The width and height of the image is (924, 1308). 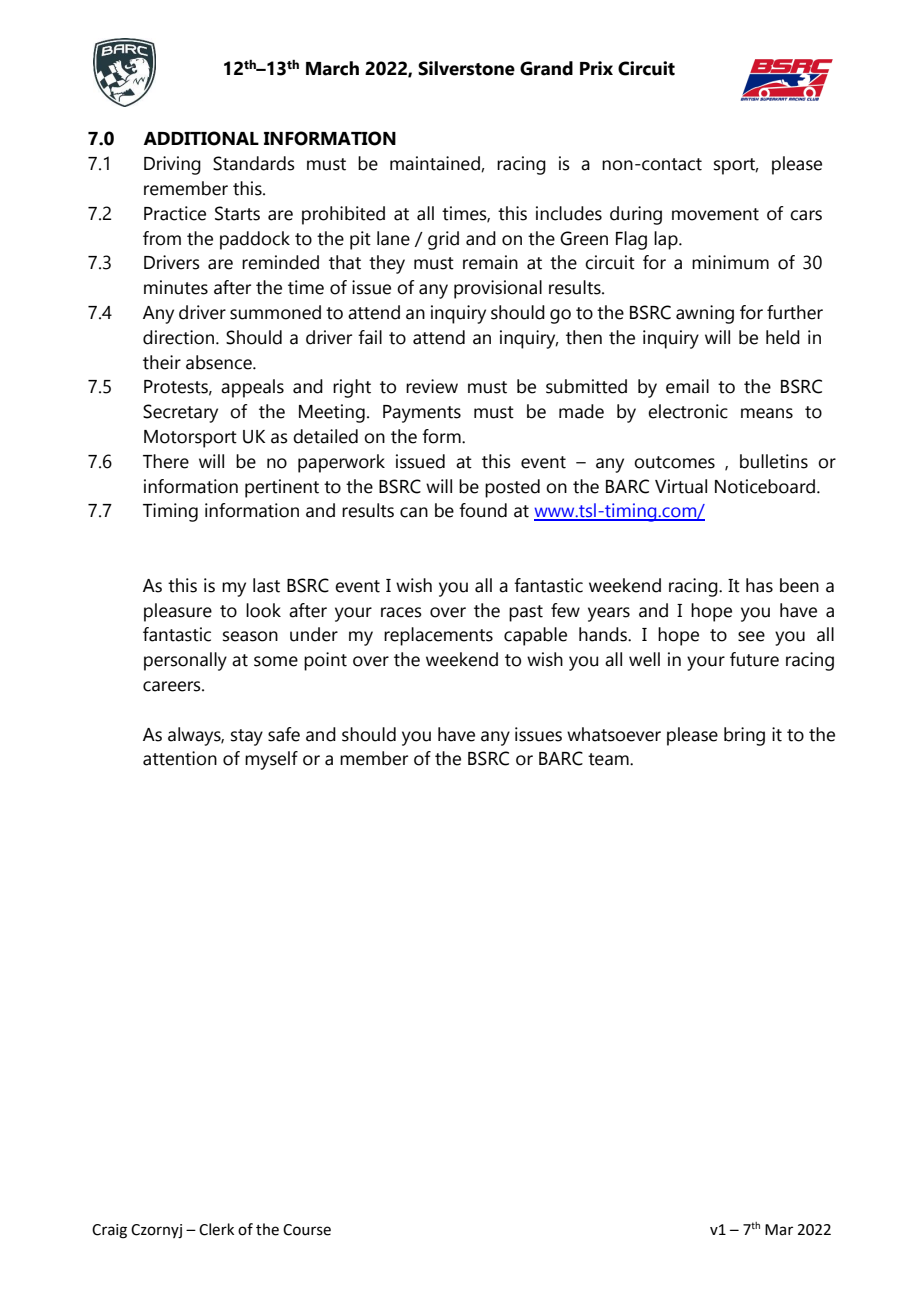 What do you see at coordinates (216, 1229) in the image?
I see `Clerk` at bounding box center [216, 1229].
